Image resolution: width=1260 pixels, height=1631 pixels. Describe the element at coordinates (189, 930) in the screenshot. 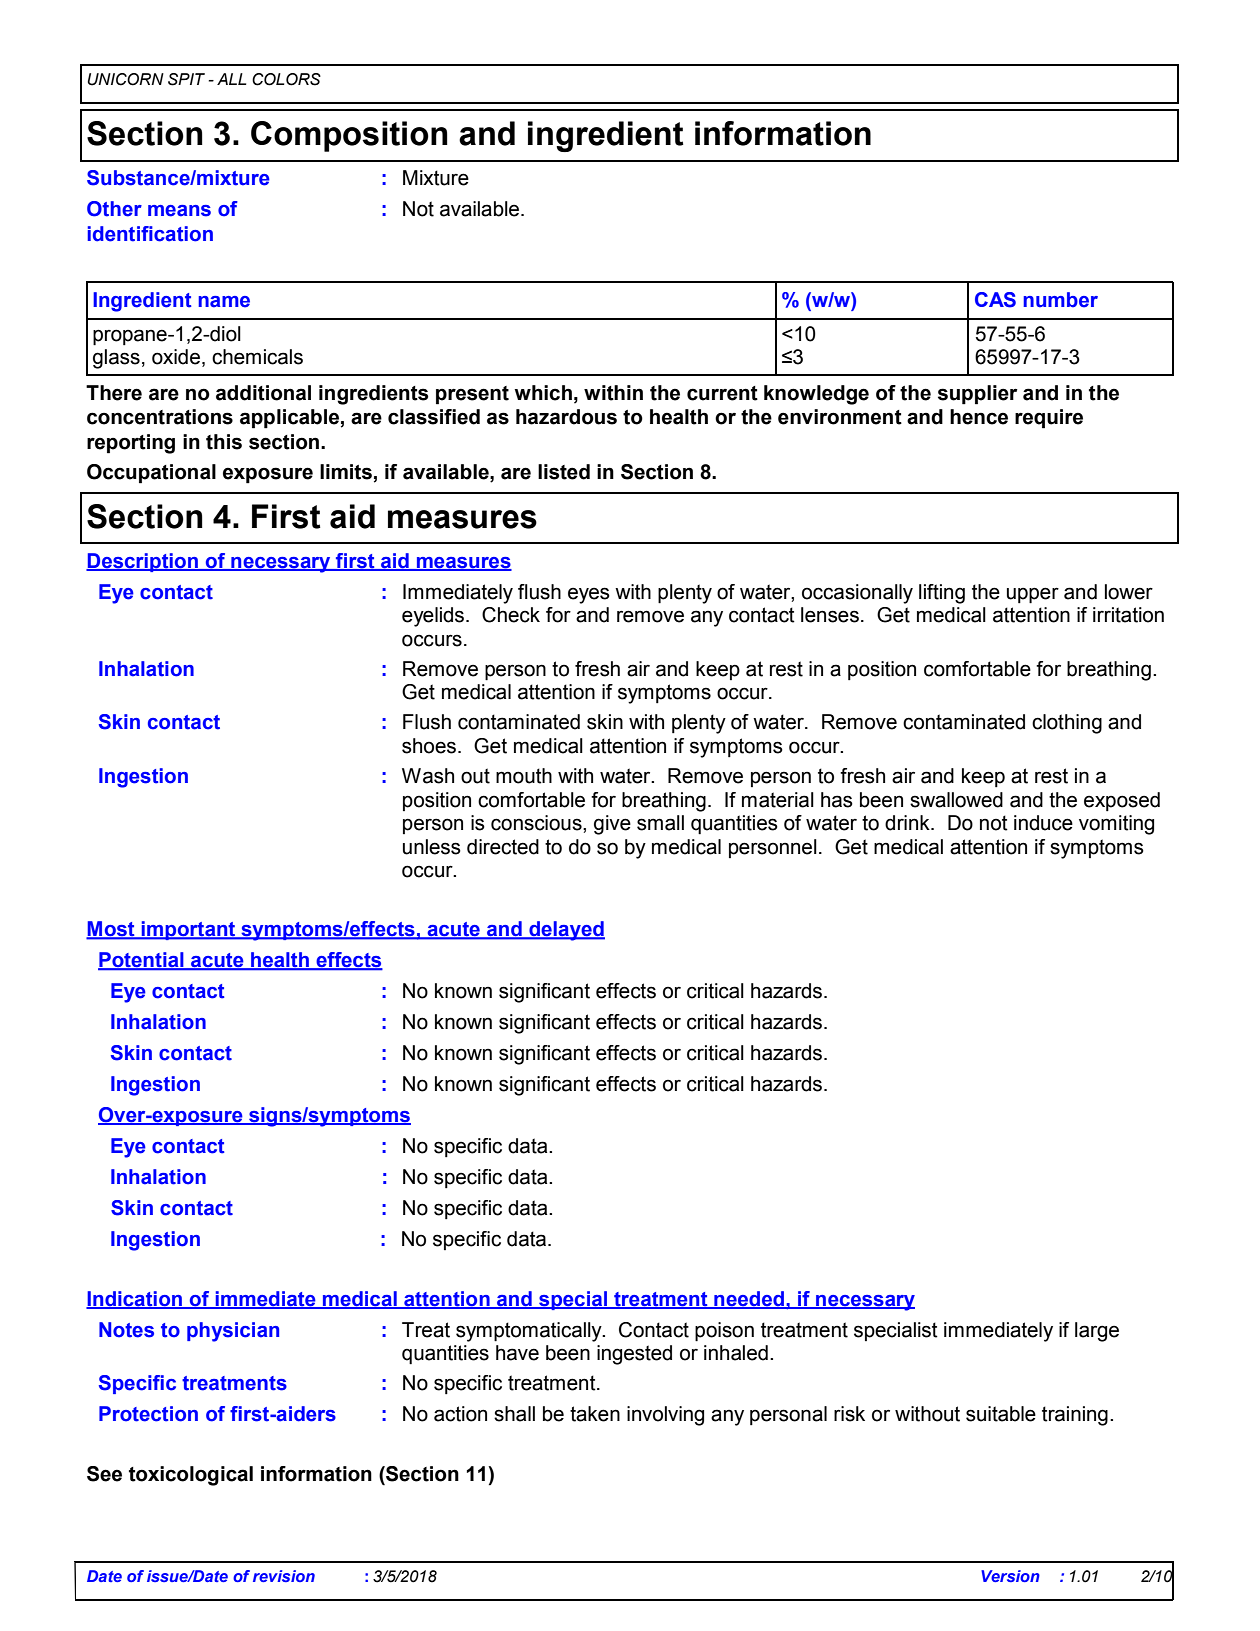

I see `important` at that location.
